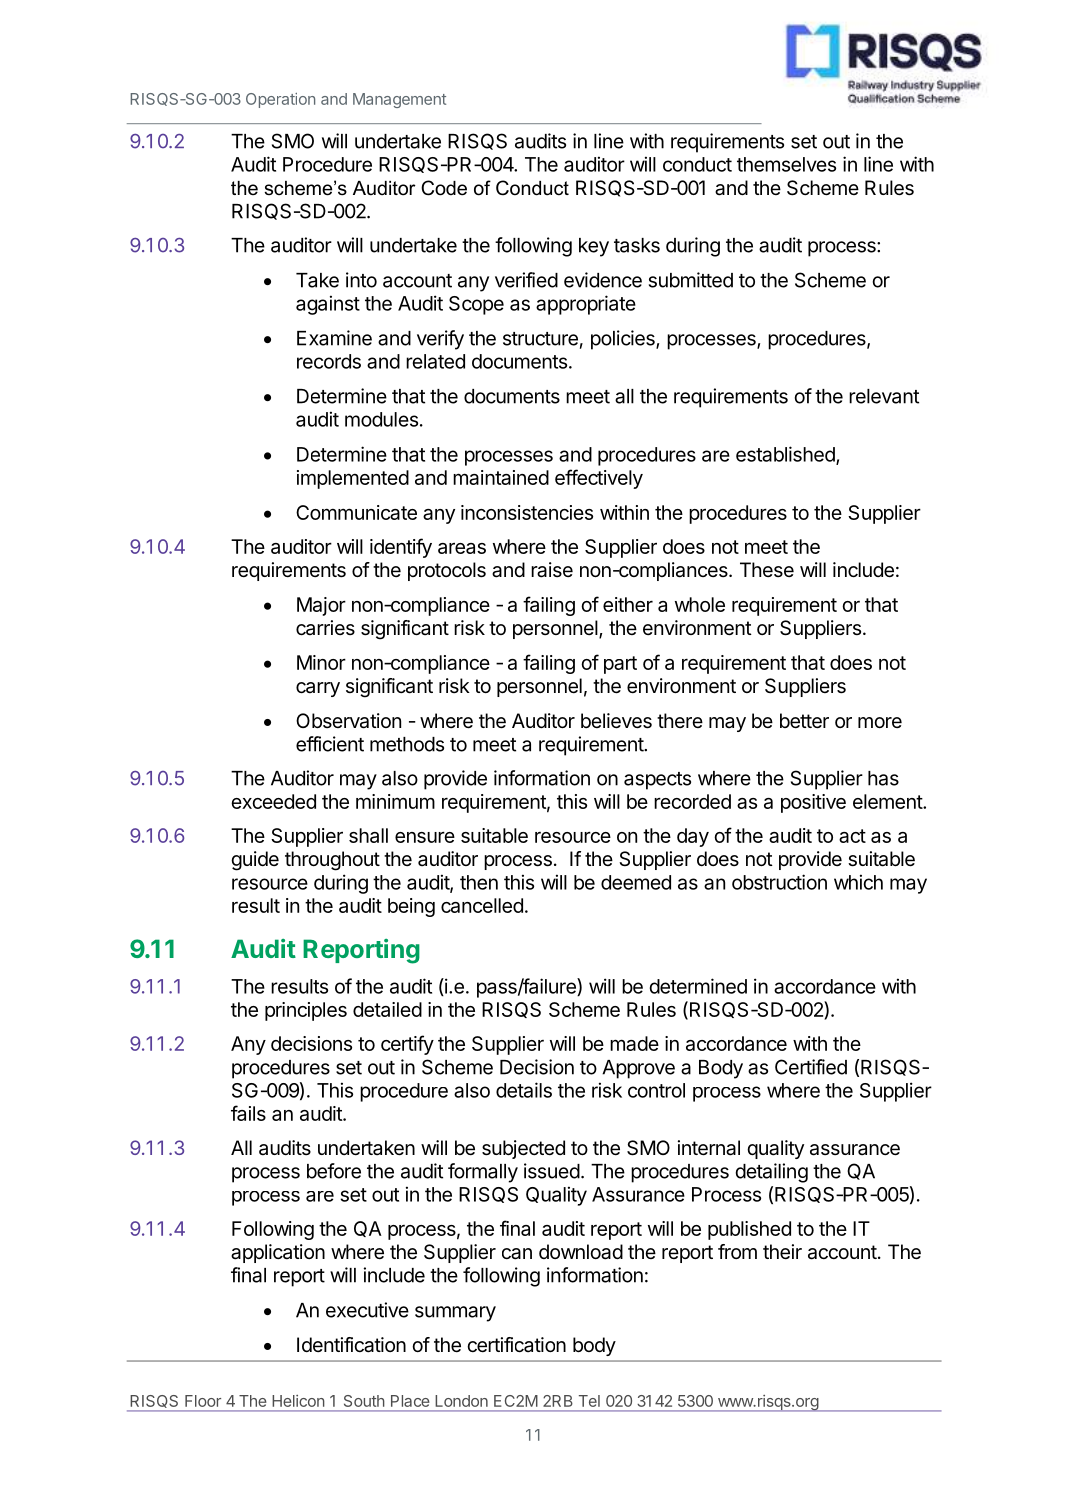  What do you see at coordinates (782, 1252) in the document?
I see `their` at bounding box center [782, 1252].
